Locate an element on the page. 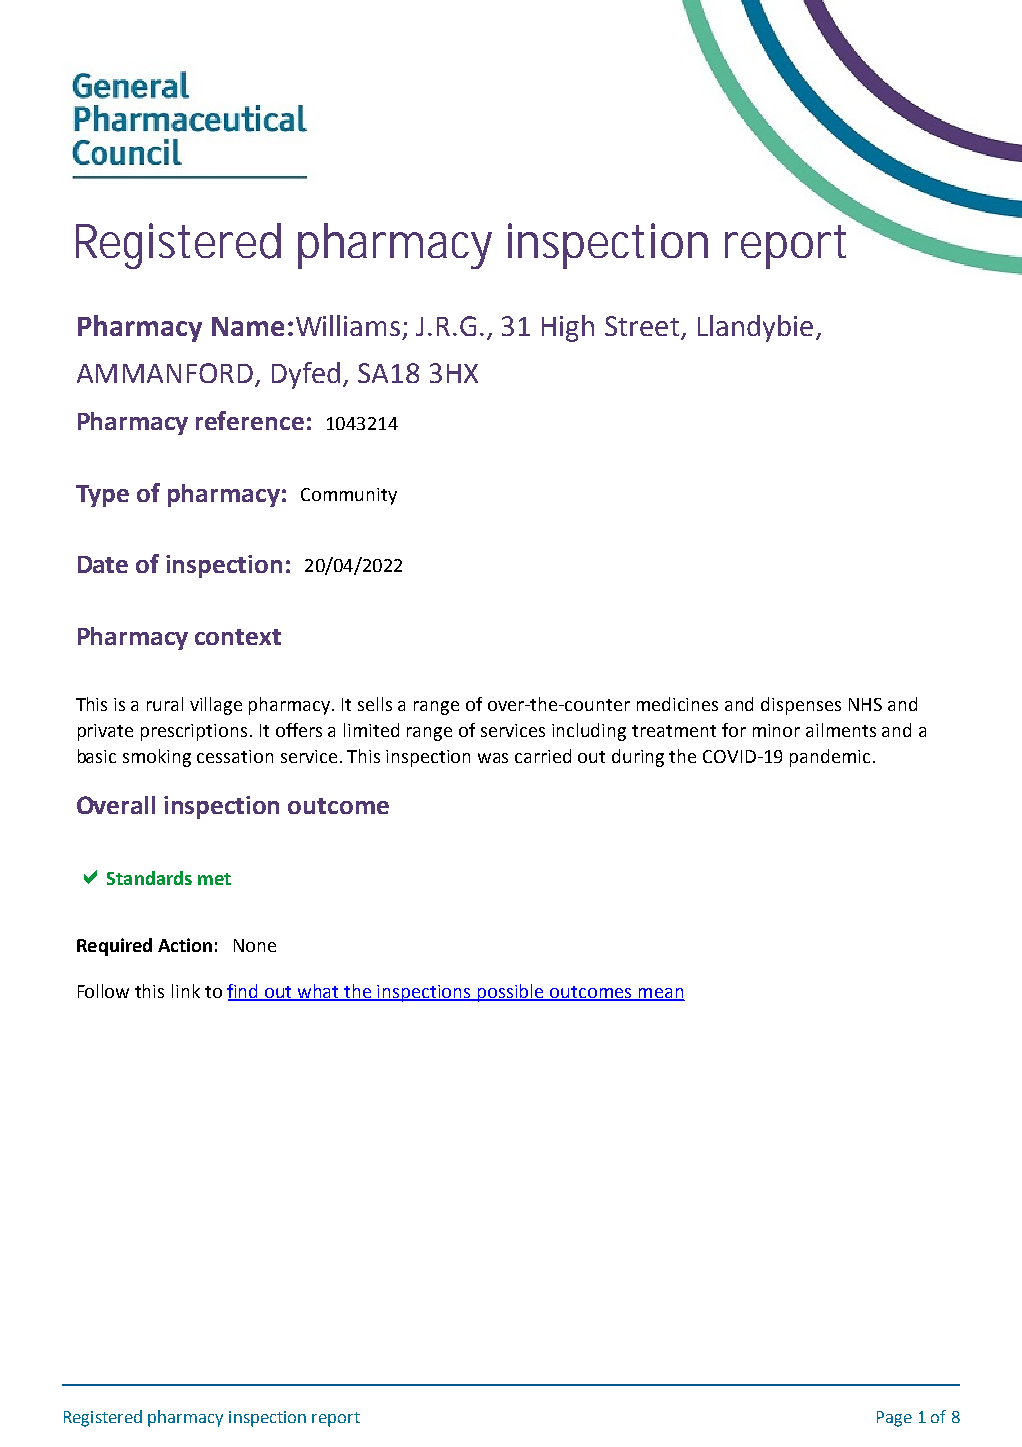 Image resolution: width=1022 pixels, height=1447 pixels. Community is located at coordinates (349, 496).
